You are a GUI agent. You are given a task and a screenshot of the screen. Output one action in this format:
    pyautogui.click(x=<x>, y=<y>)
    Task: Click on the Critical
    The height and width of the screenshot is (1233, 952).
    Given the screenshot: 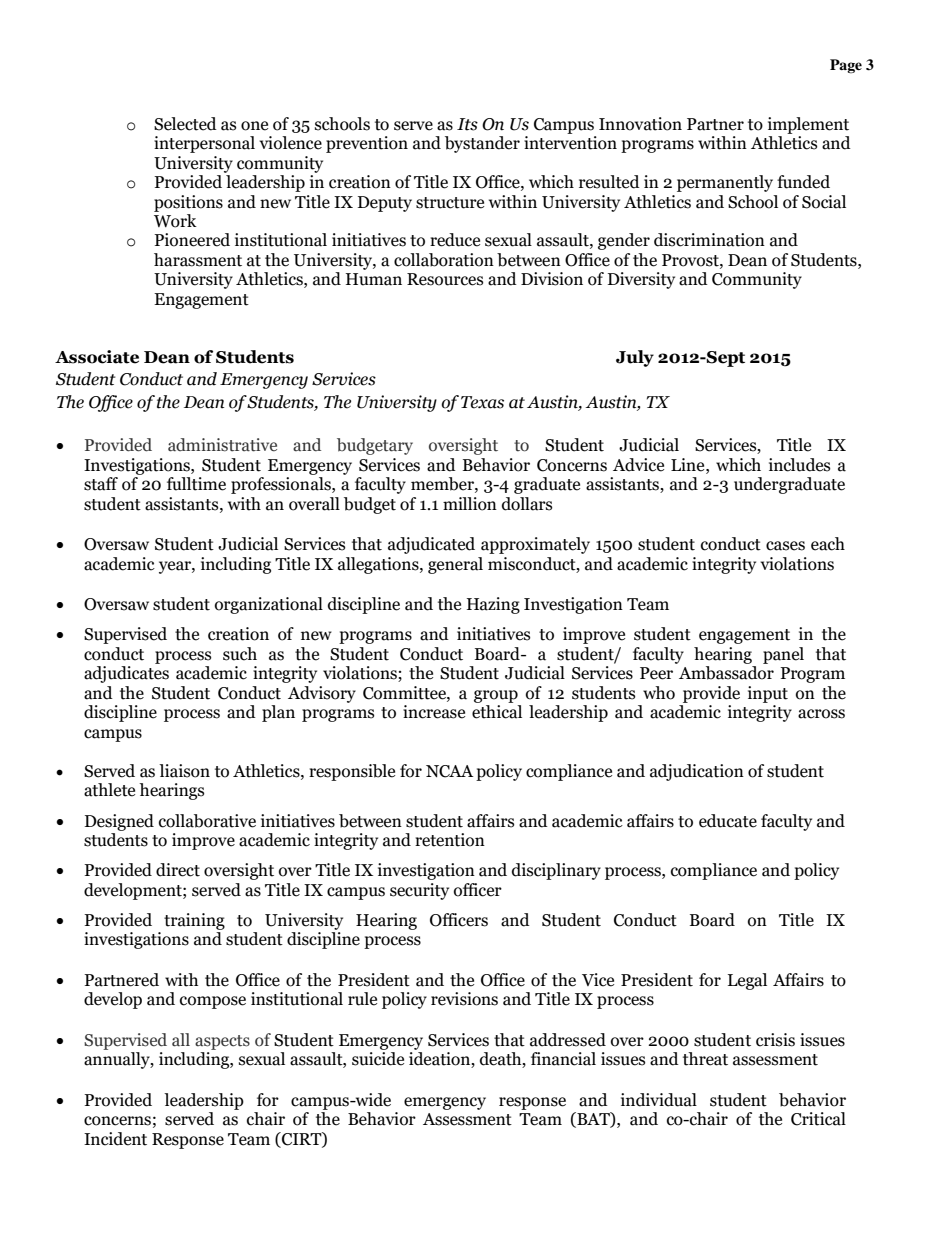 What is the action you would take?
    pyautogui.click(x=818, y=1119)
